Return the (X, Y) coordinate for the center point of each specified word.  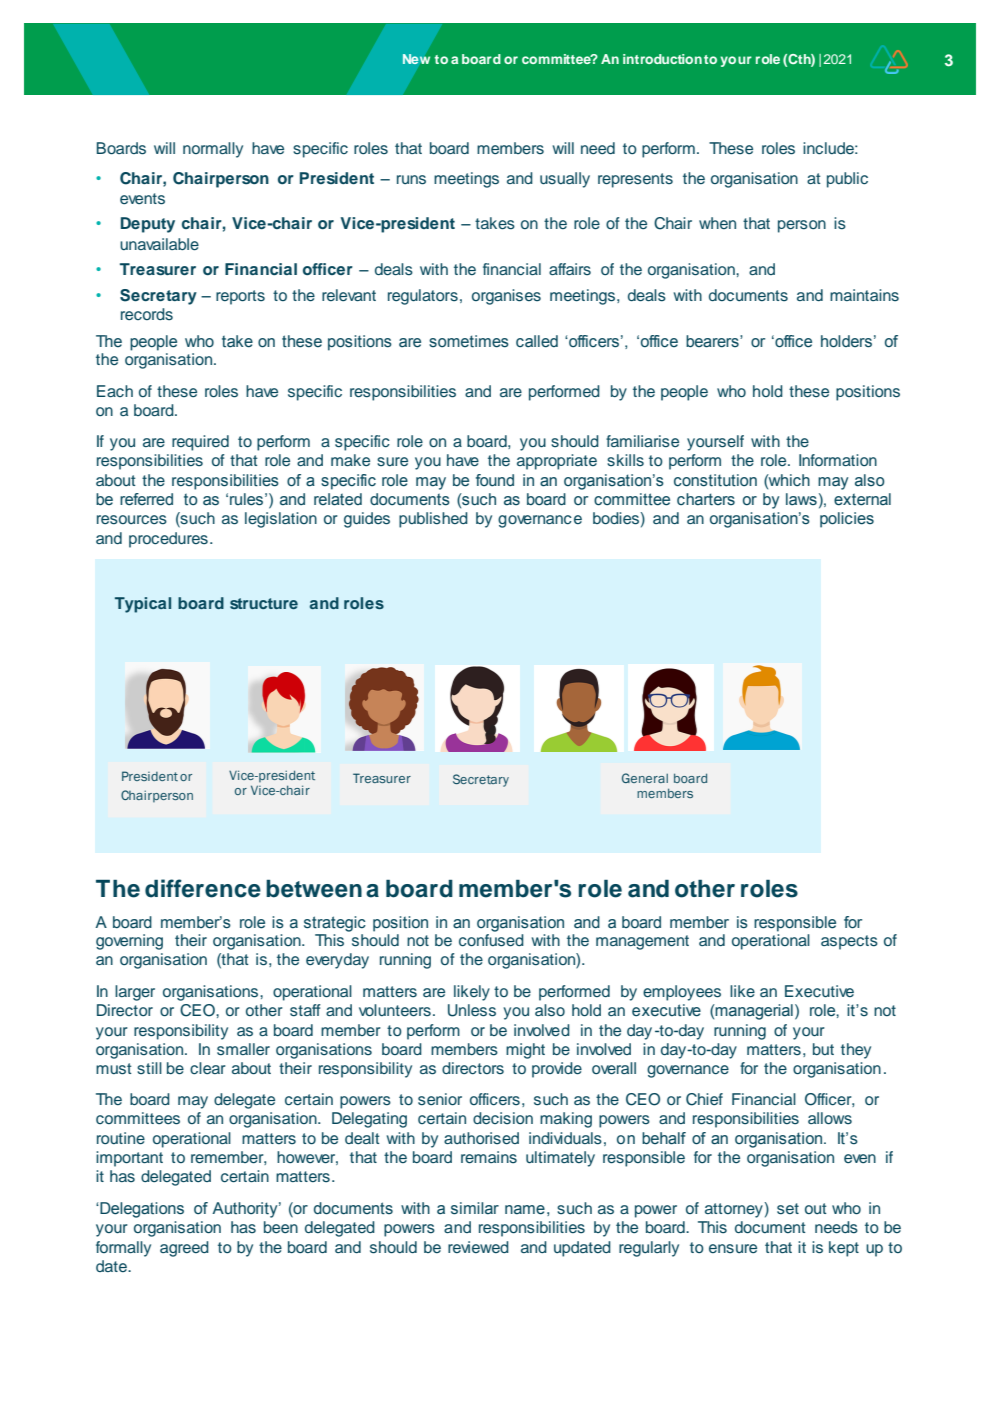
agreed (184, 1249)
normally (213, 150)
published (433, 520)
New (416, 59)
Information (838, 460)
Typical (143, 605)
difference (203, 888)
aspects (849, 942)
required (200, 443)
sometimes (469, 341)
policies (847, 520)
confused (491, 940)
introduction (662, 59)
